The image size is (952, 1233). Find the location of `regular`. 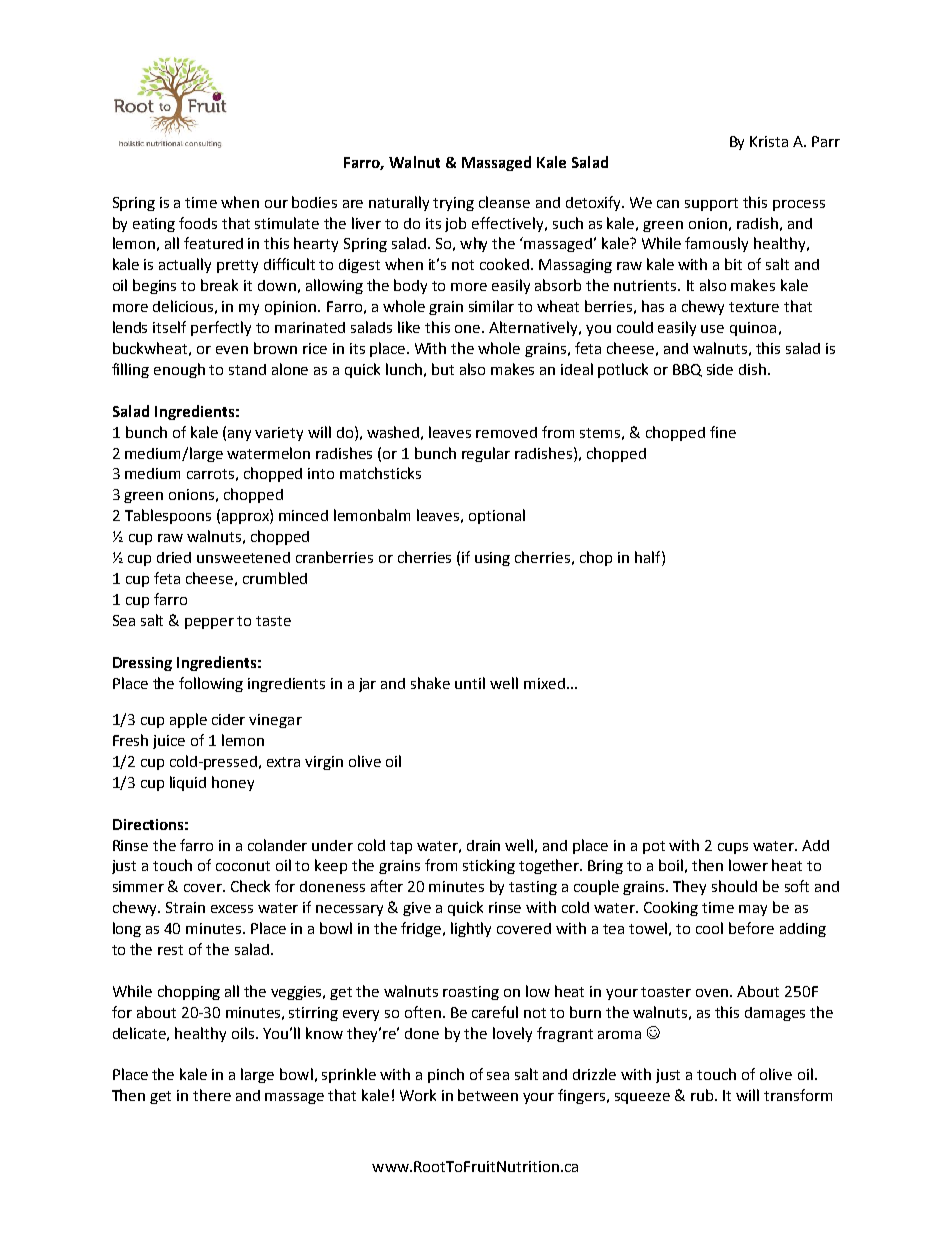

regular is located at coordinates (486, 454).
